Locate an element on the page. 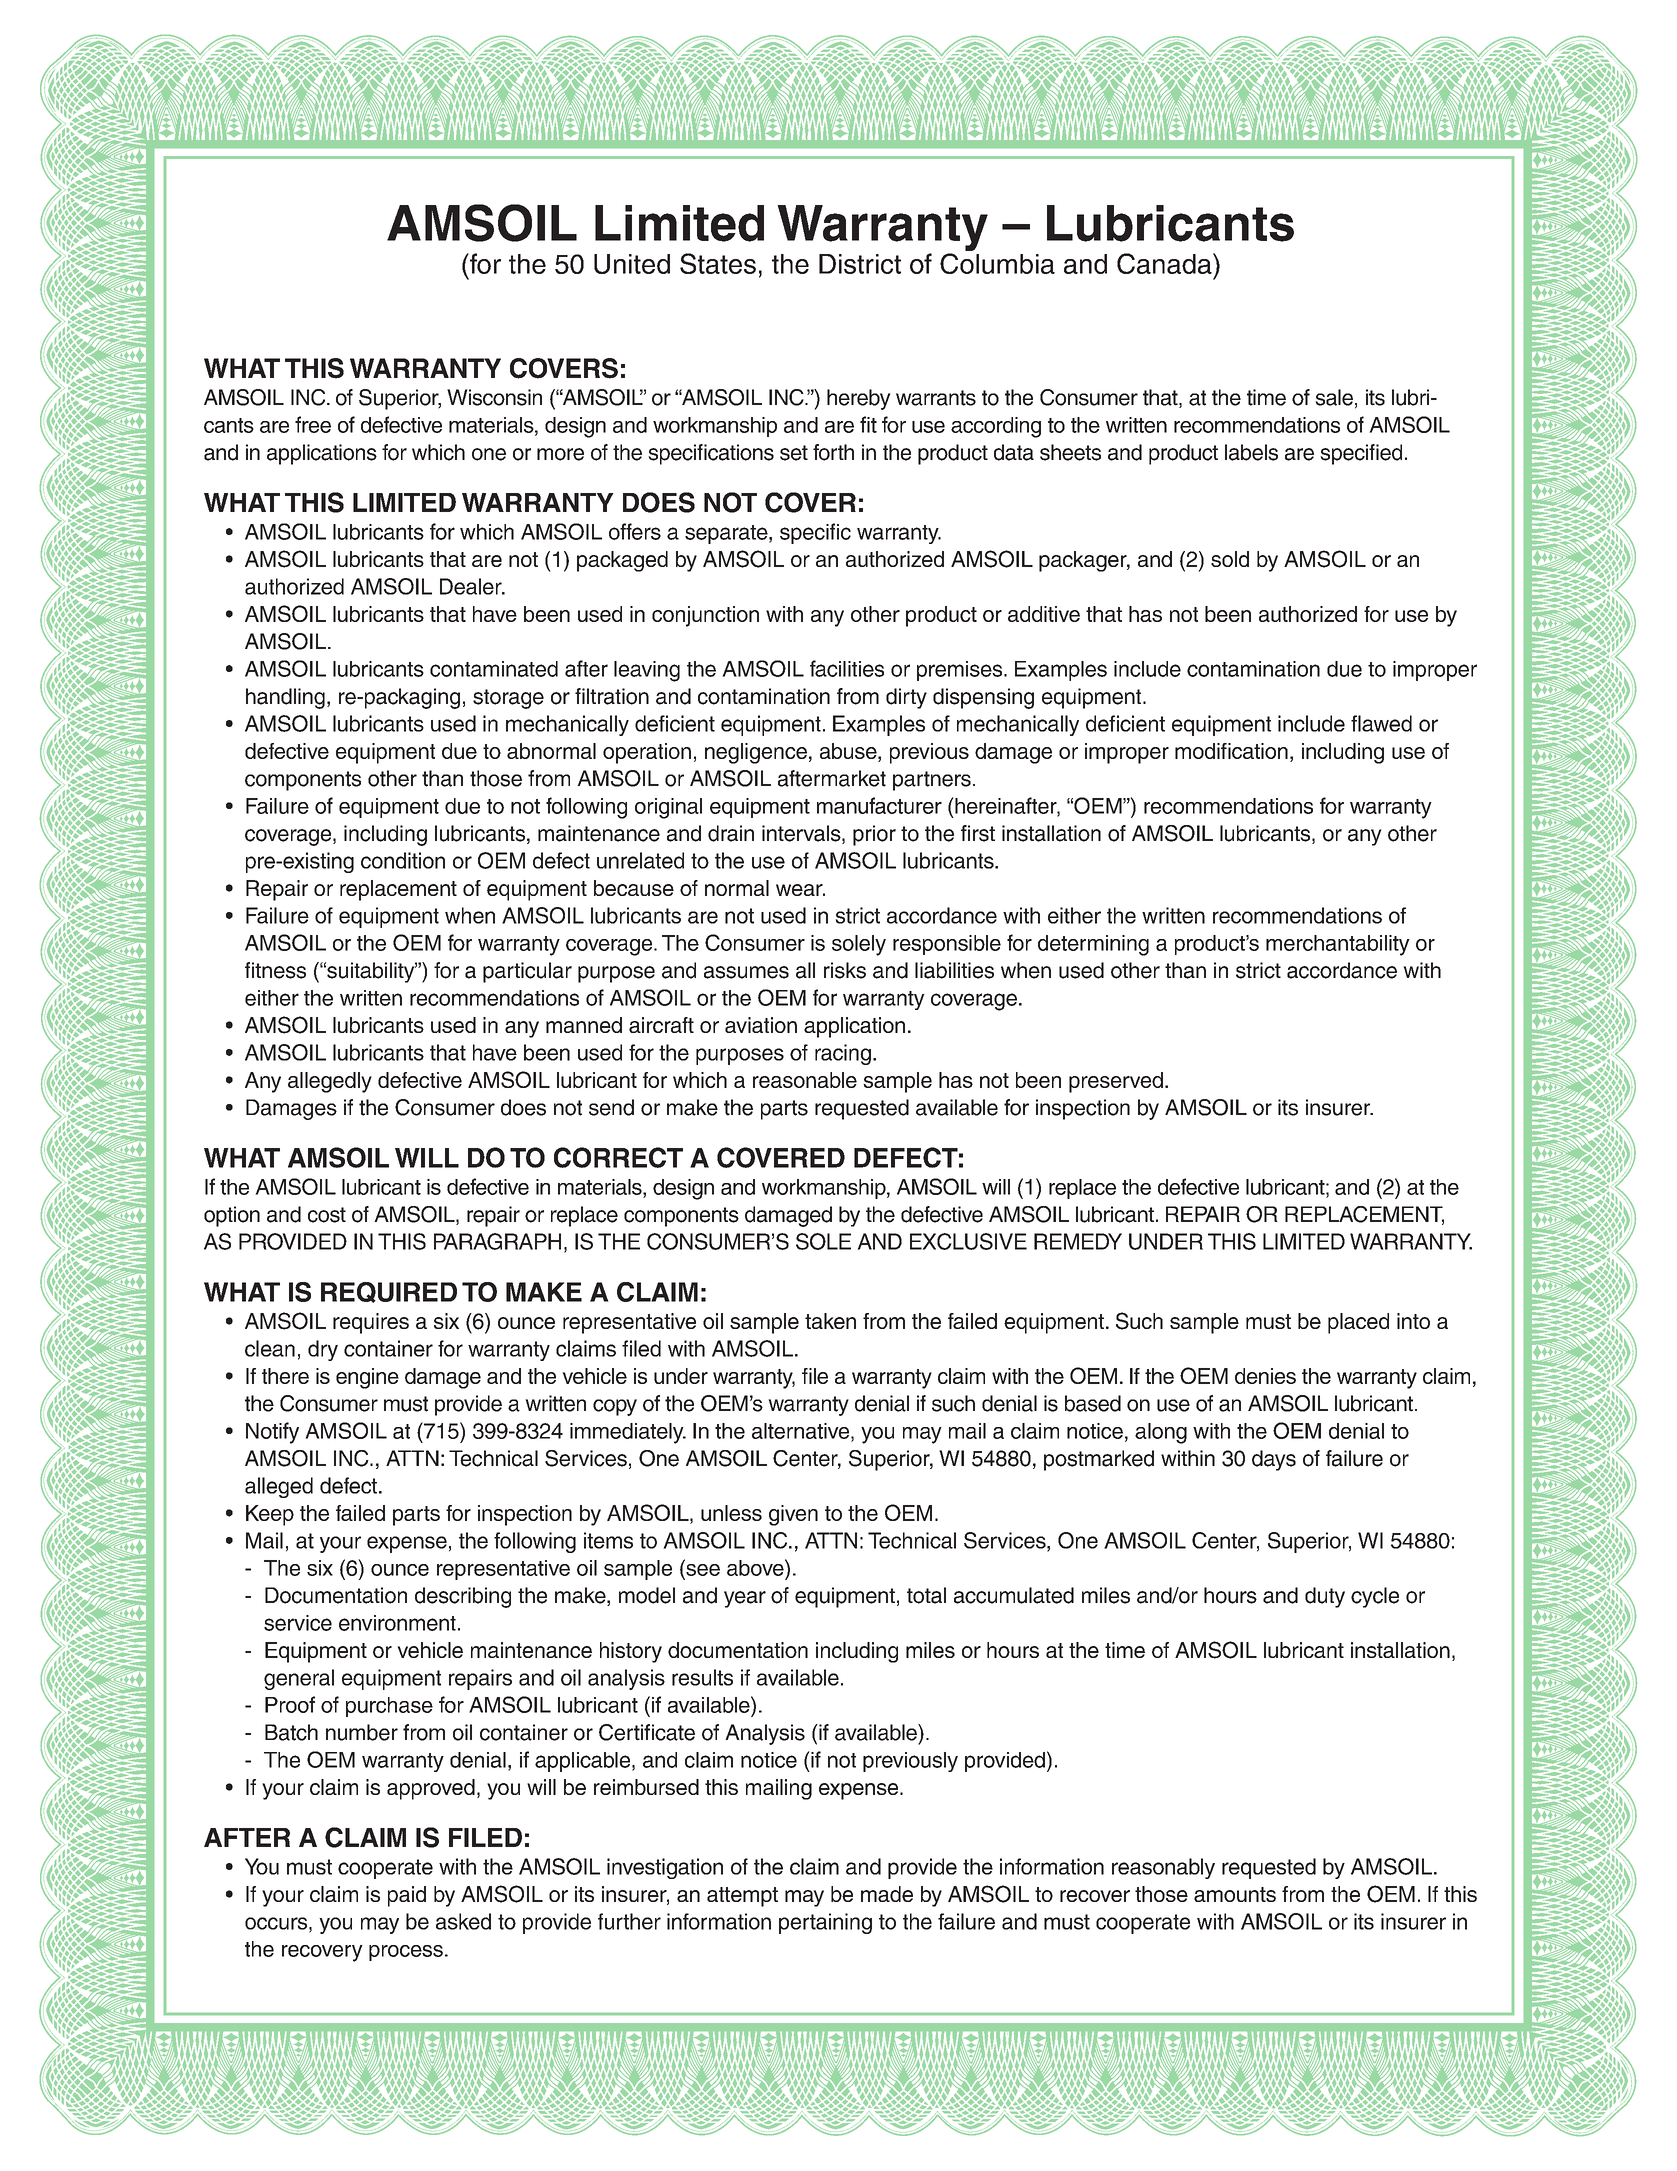  days is located at coordinates (1274, 1460).
